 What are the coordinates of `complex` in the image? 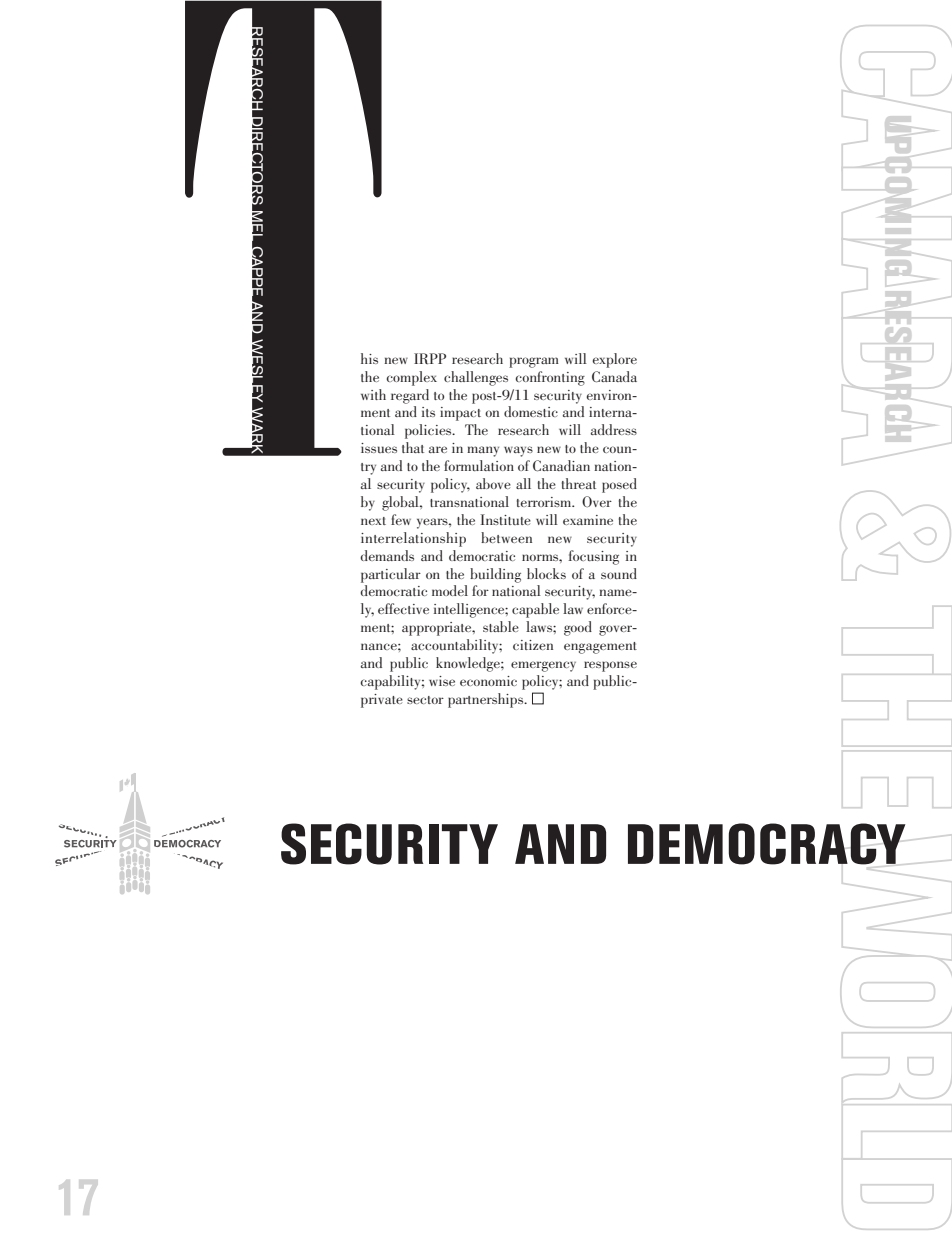 It's located at (412, 378).
